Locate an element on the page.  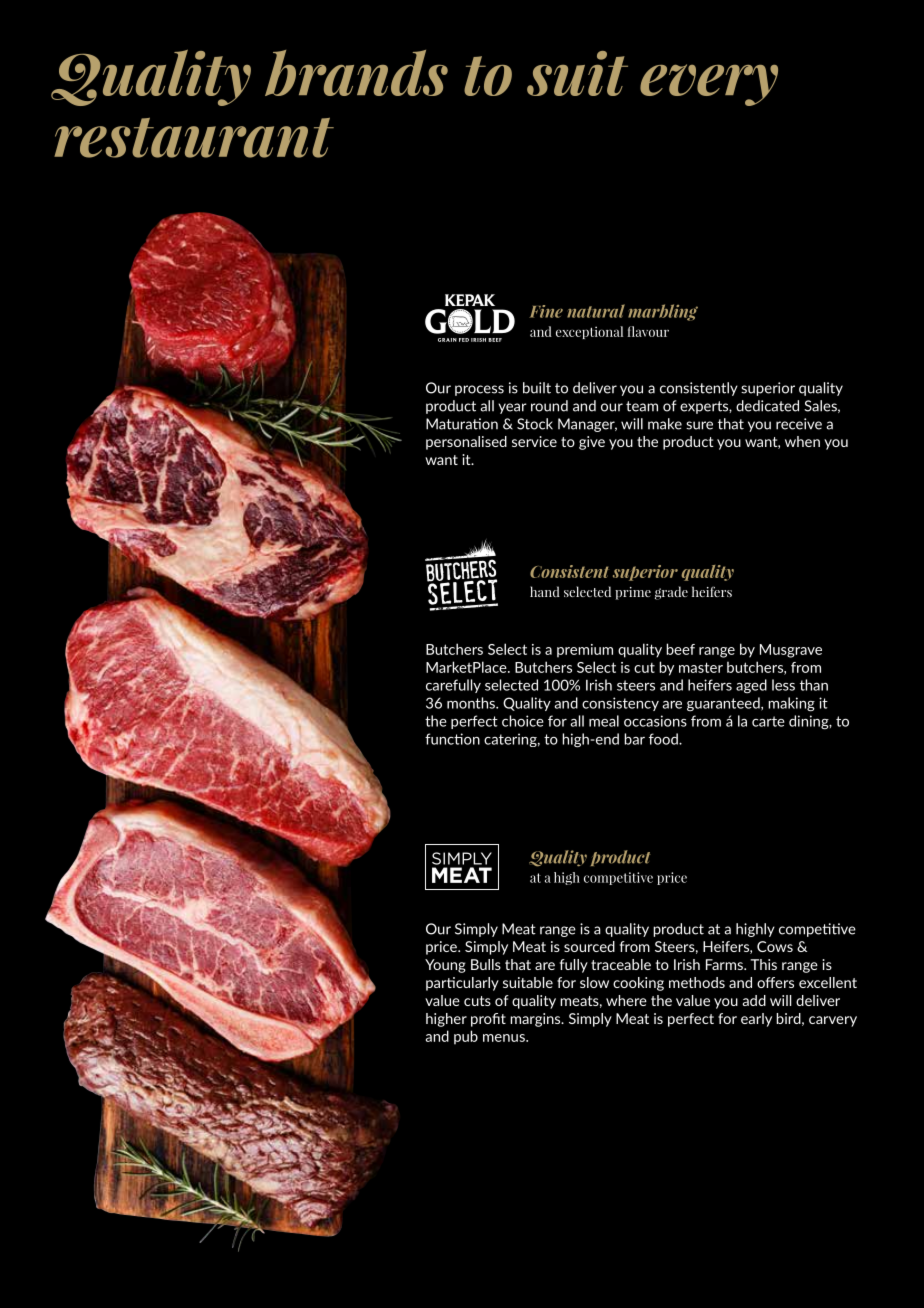
carte is located at coordinates (768, 721).
